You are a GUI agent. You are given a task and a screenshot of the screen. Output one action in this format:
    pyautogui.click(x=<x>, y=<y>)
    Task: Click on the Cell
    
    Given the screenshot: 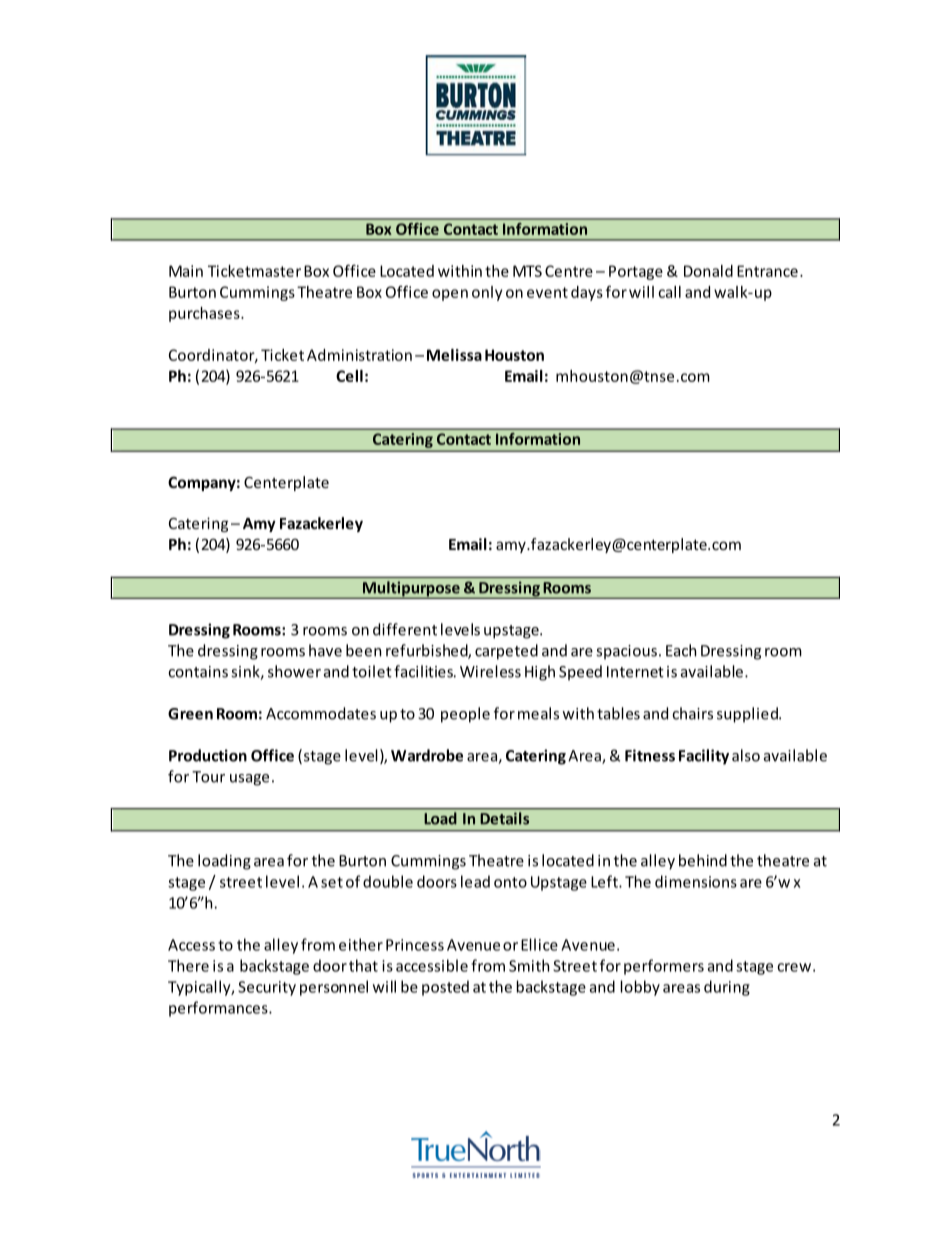 What is the action you would take?
    pyautogui.click(x=349, y=376)
